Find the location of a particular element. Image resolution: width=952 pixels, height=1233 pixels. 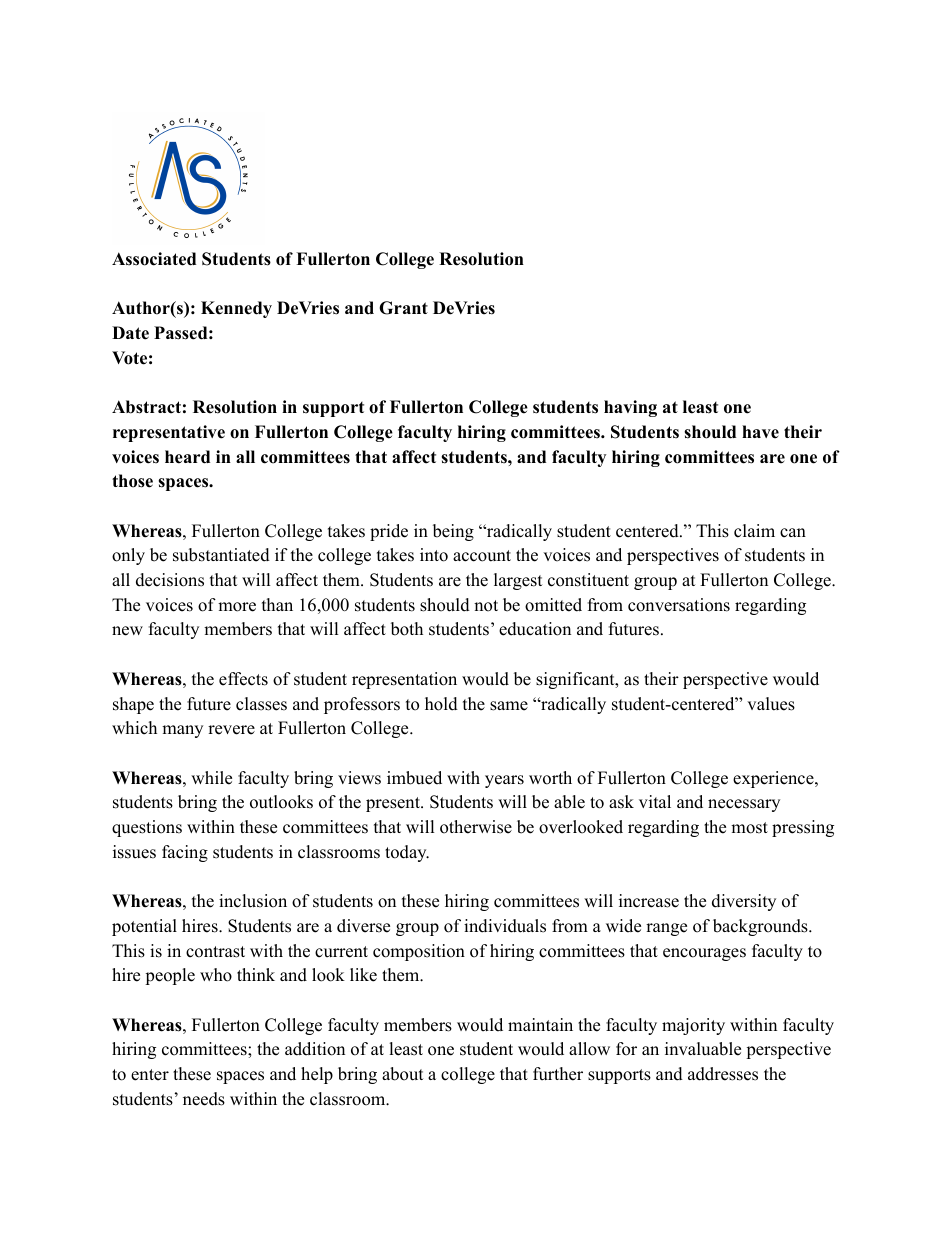

hold is located at coordinates (441, 704).
